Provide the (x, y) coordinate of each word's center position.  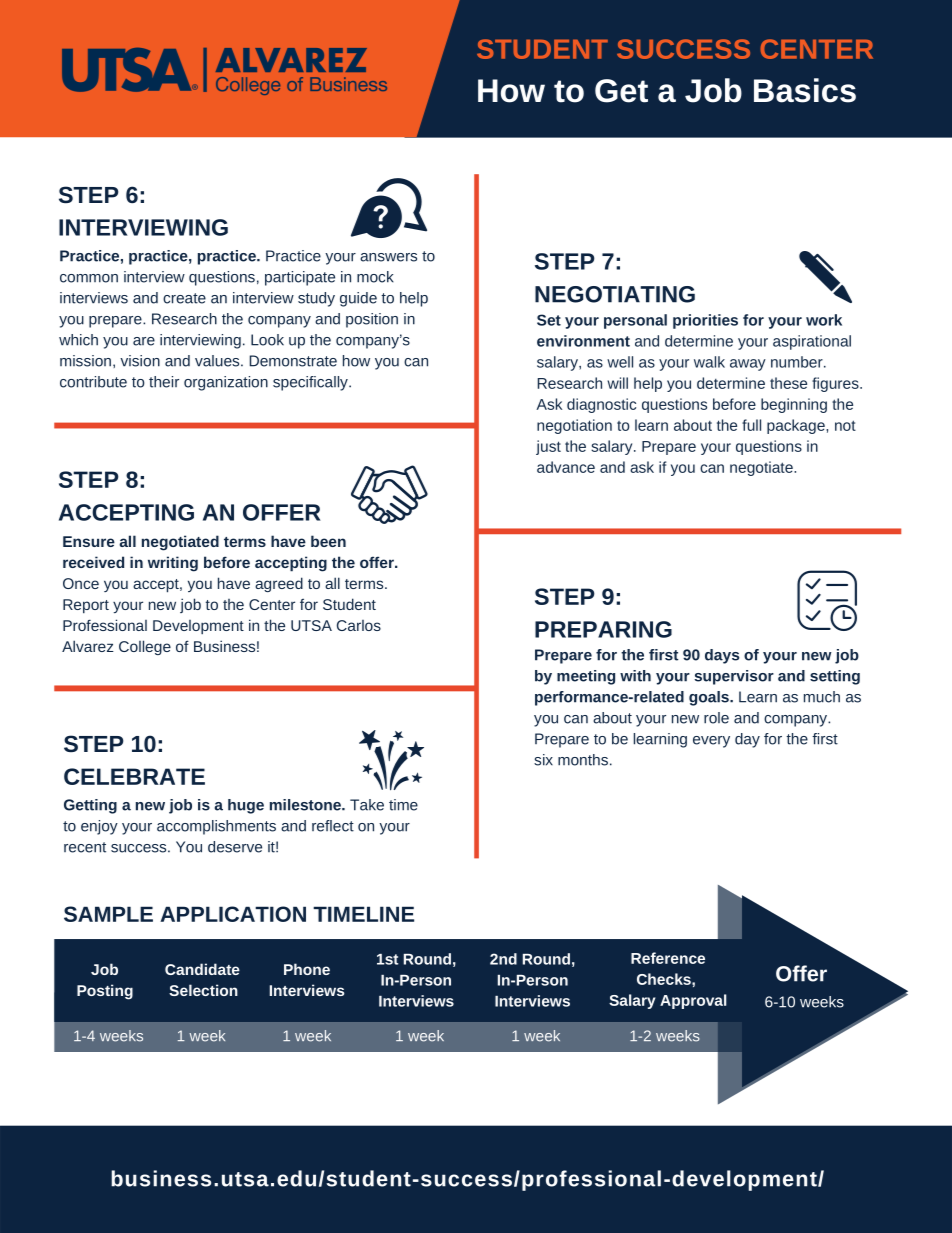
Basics (805, 90)
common (89, 278)
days (722, 656)
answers (388, 257)
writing (173, 564)
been (328, 541)
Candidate (202, 969)
